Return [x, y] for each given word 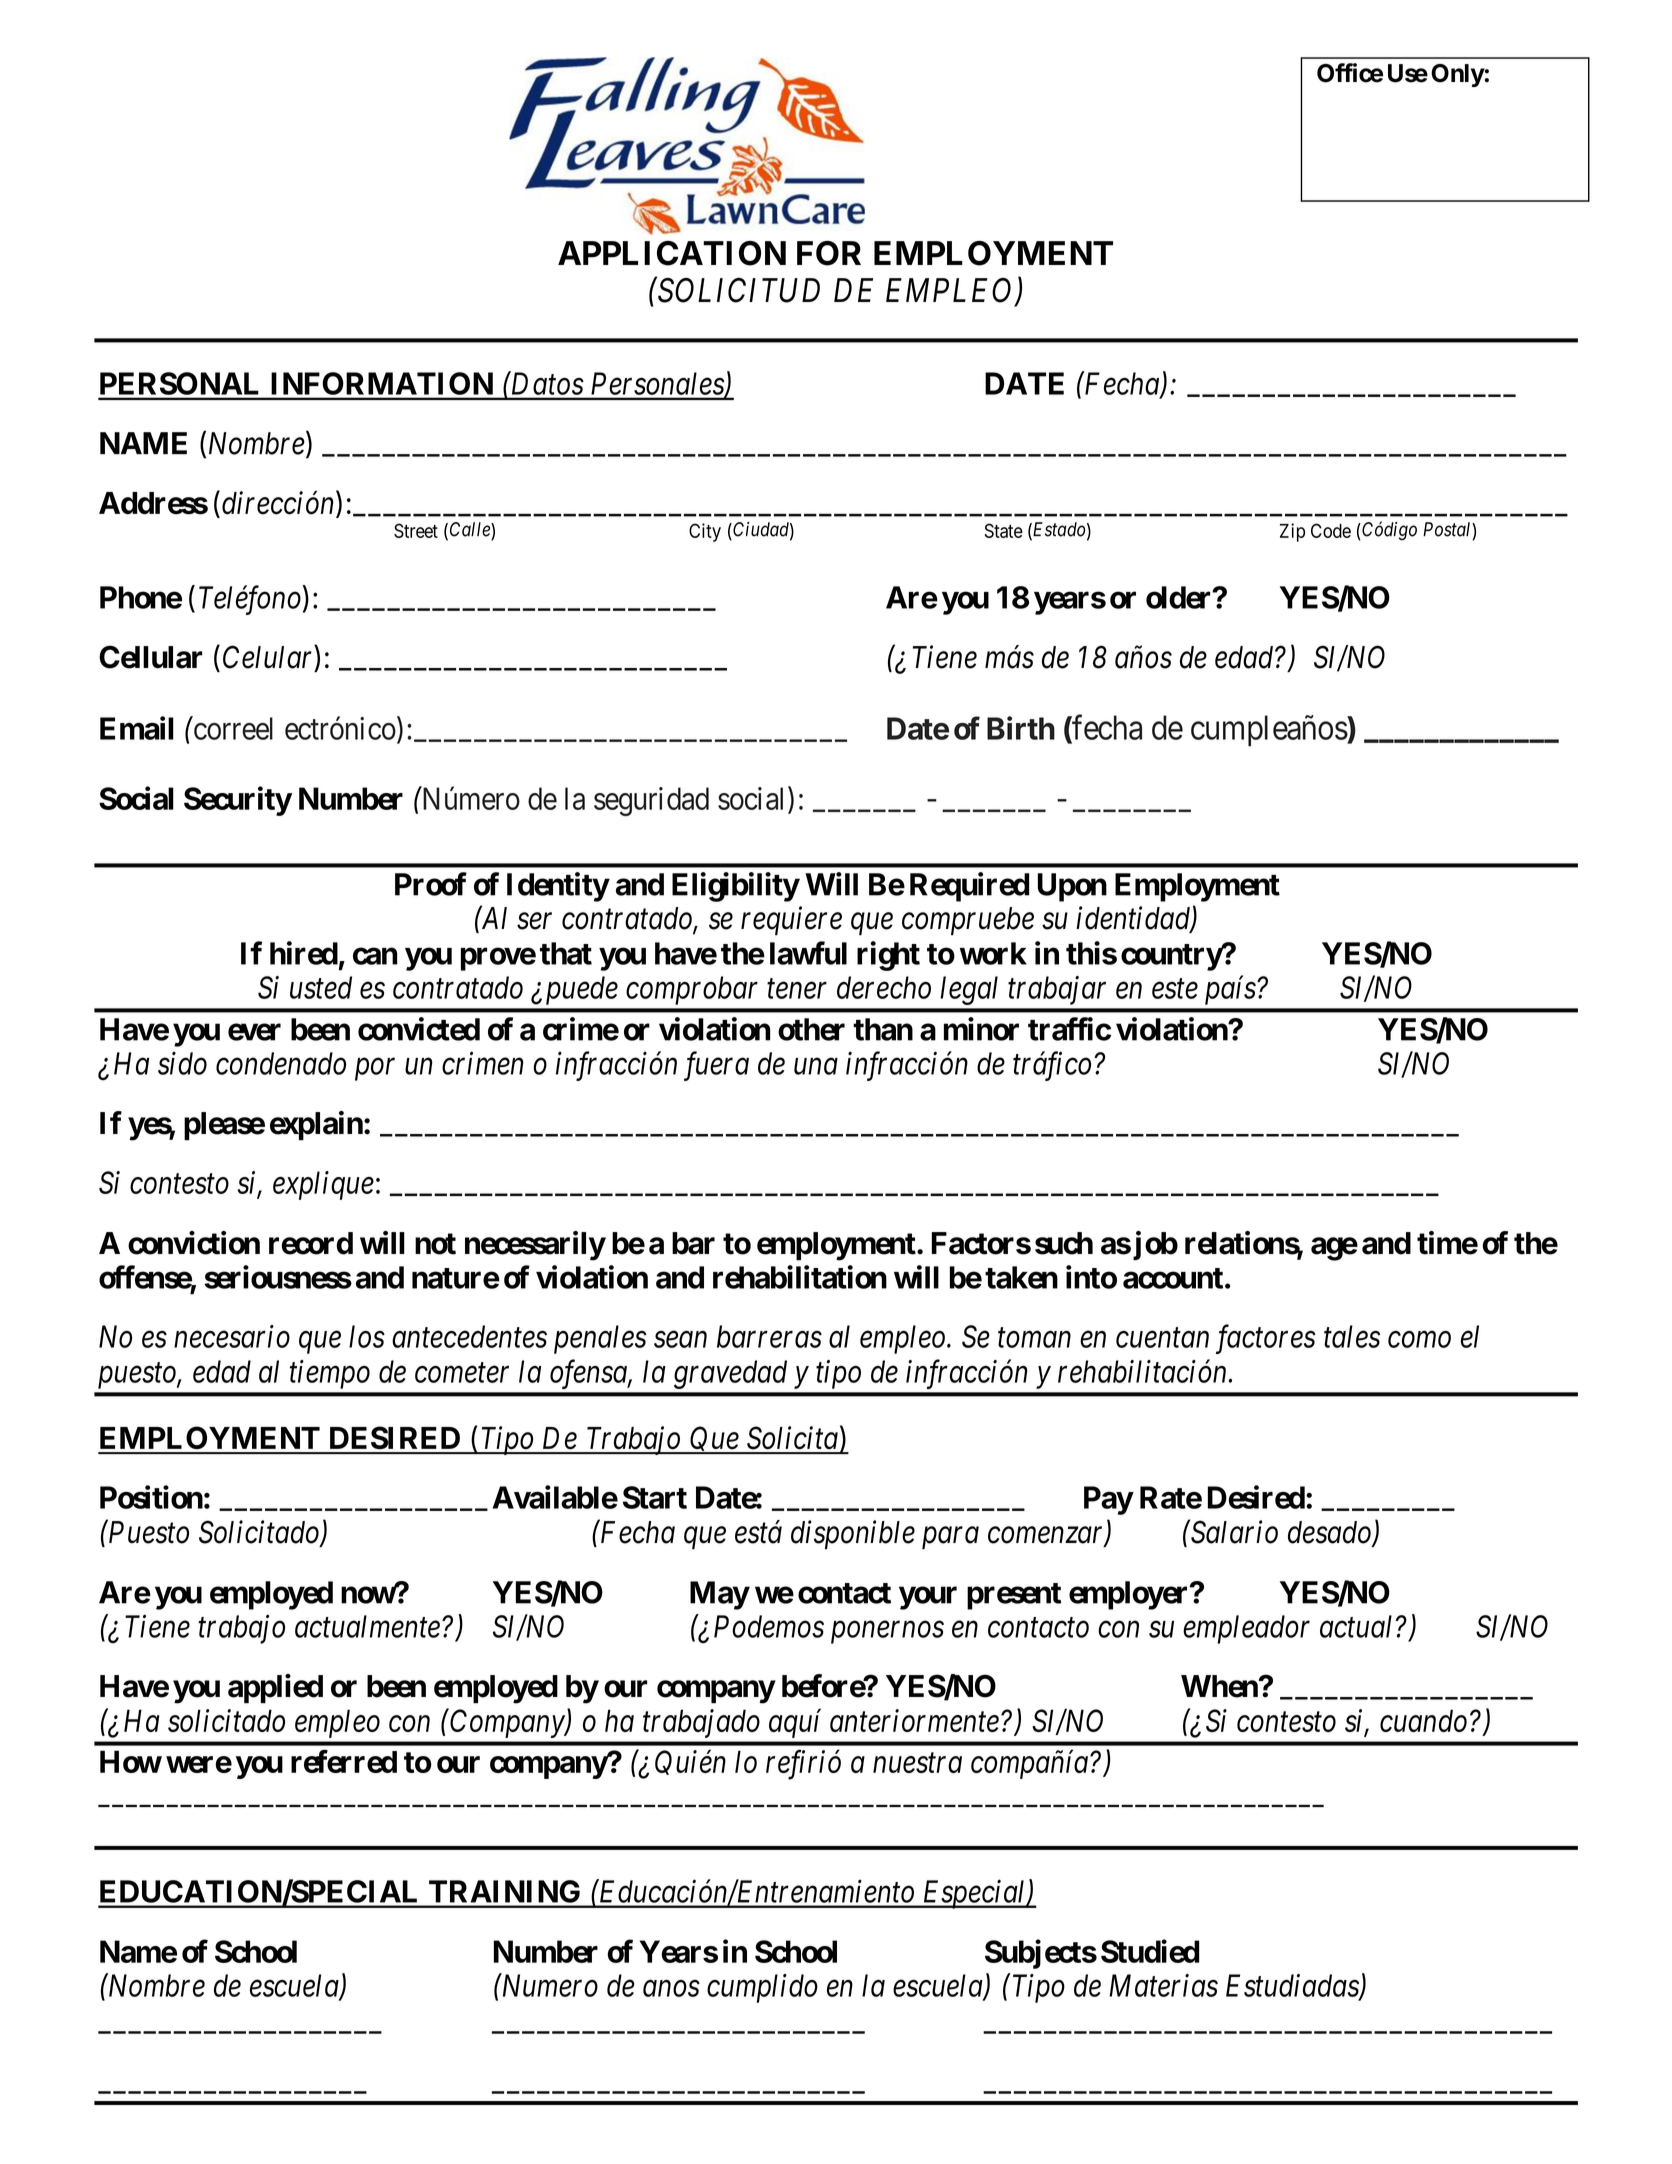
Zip [1292, 532]
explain [317, 1126]
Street [416, 530]
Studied [1150, 1951]
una [816, 1067]
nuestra [917, 1763]
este [1175, 989]
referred [344, 1761]
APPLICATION [672, 253]
